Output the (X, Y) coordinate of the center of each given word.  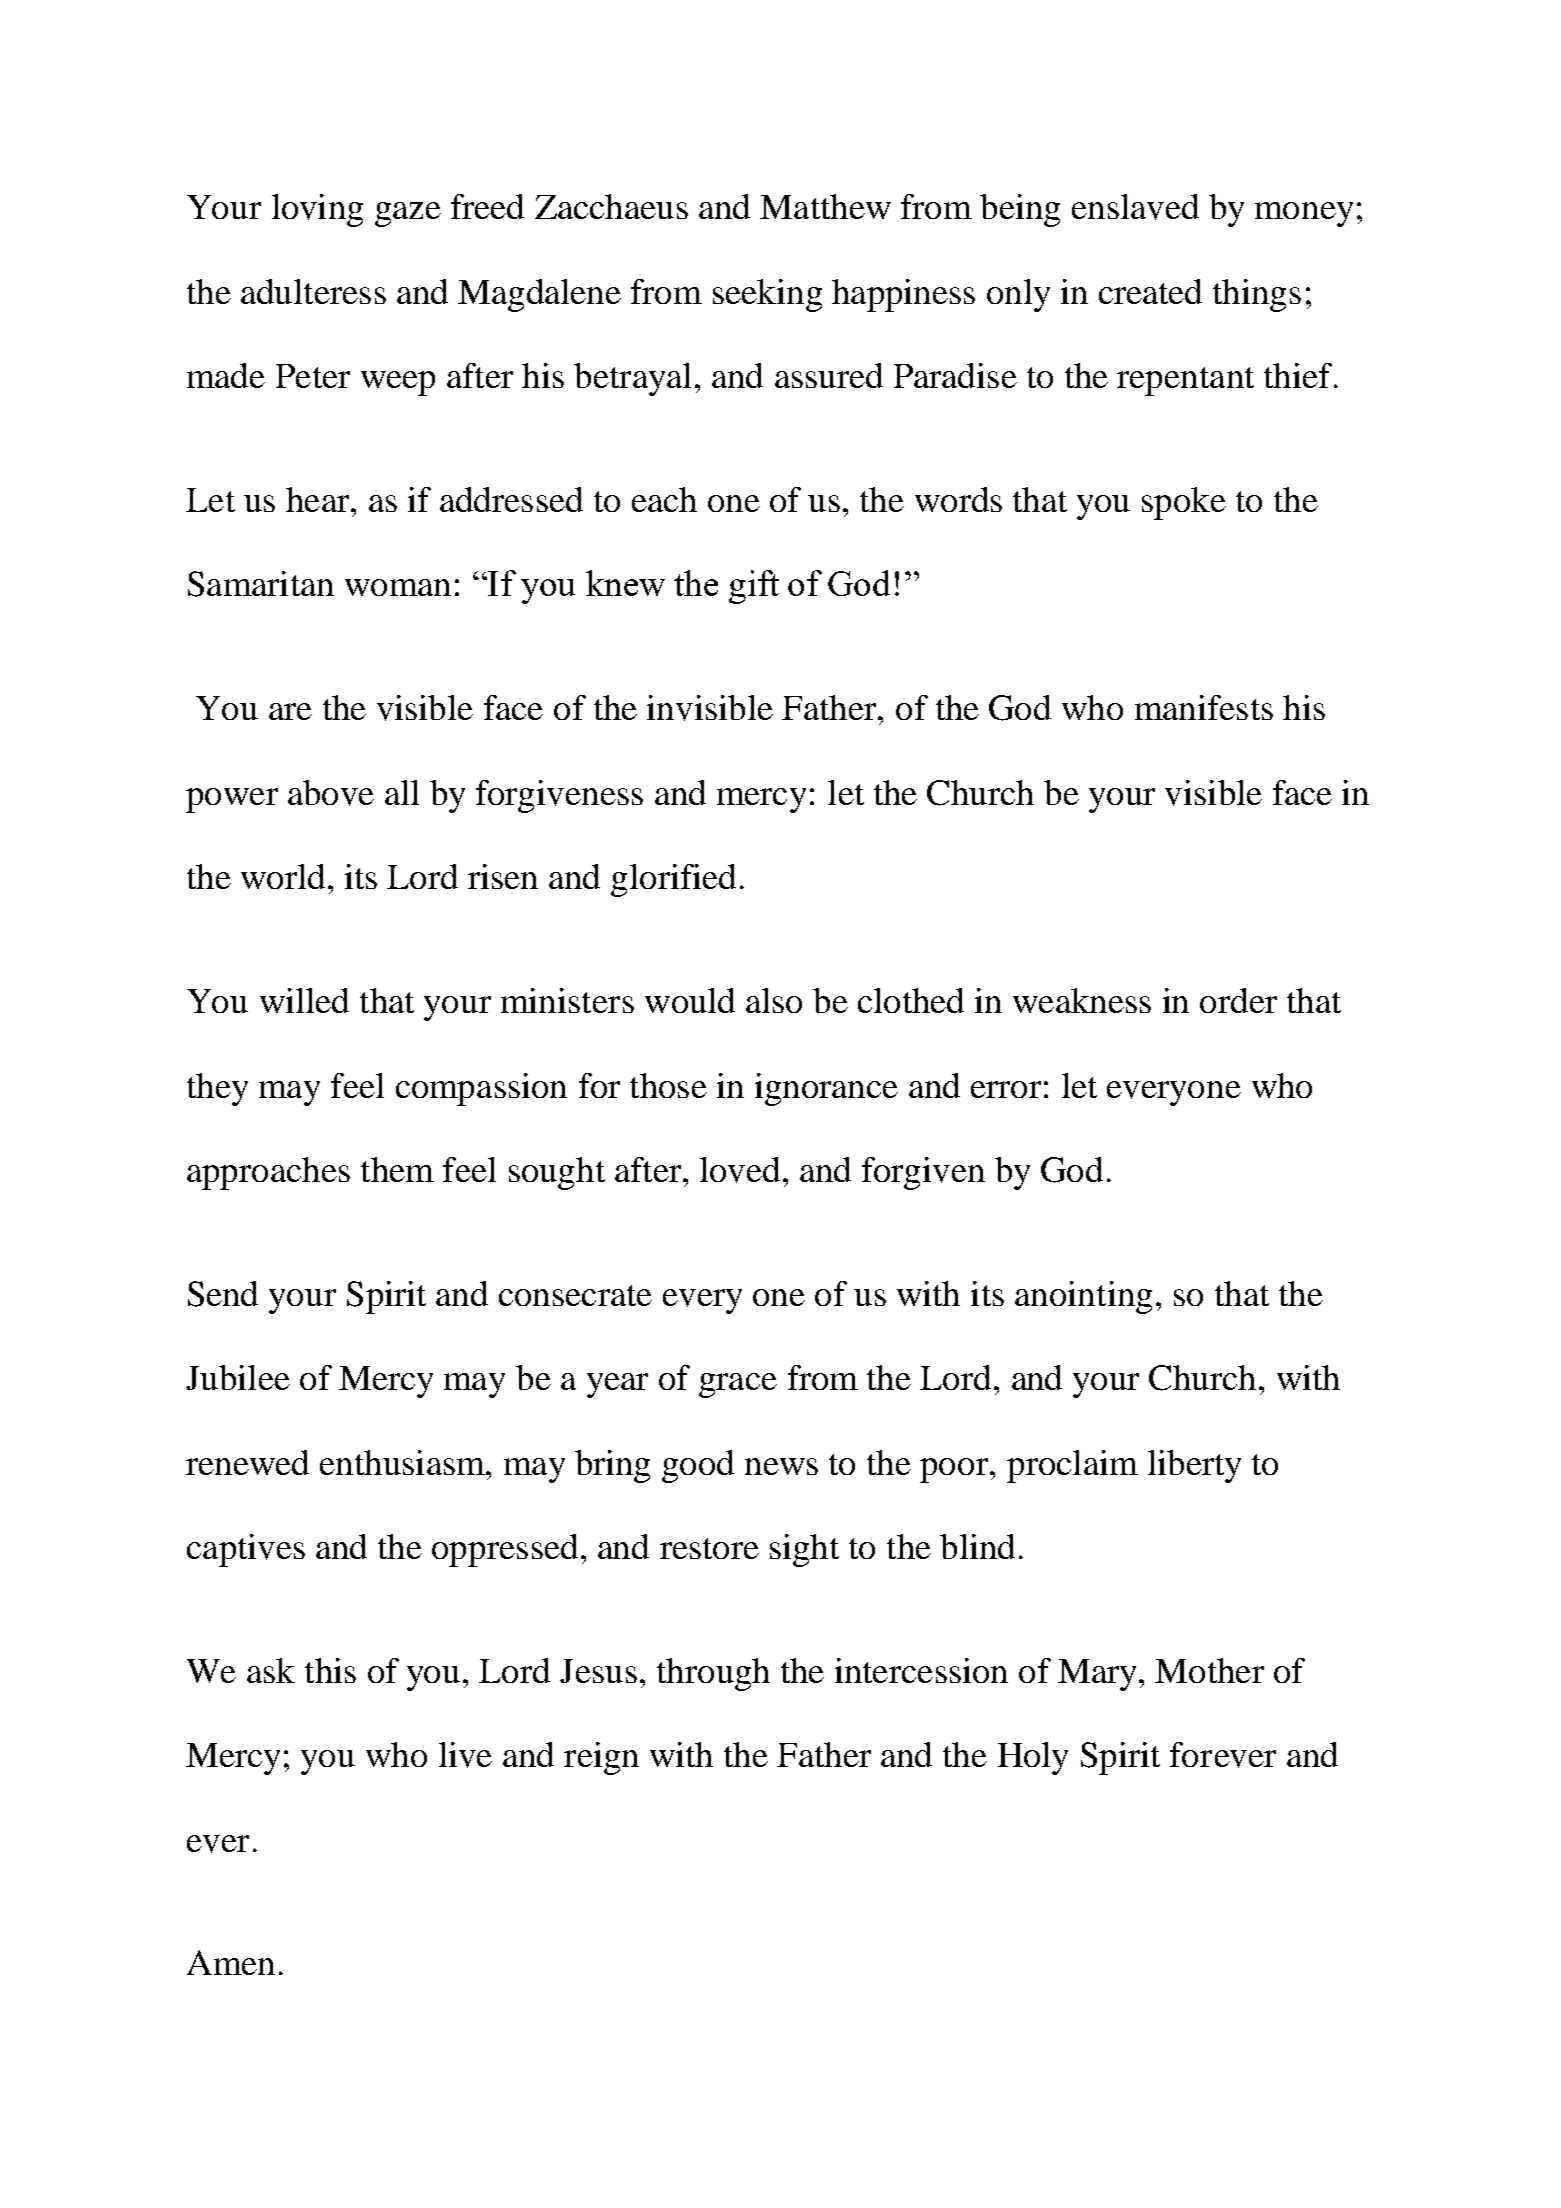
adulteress (313, 291)
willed (304, 1000)
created (1150, 291)
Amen (231, 1962)
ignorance (826, 1089)
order (1238, 1000)
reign (601, 1758)
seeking (767, 295)
